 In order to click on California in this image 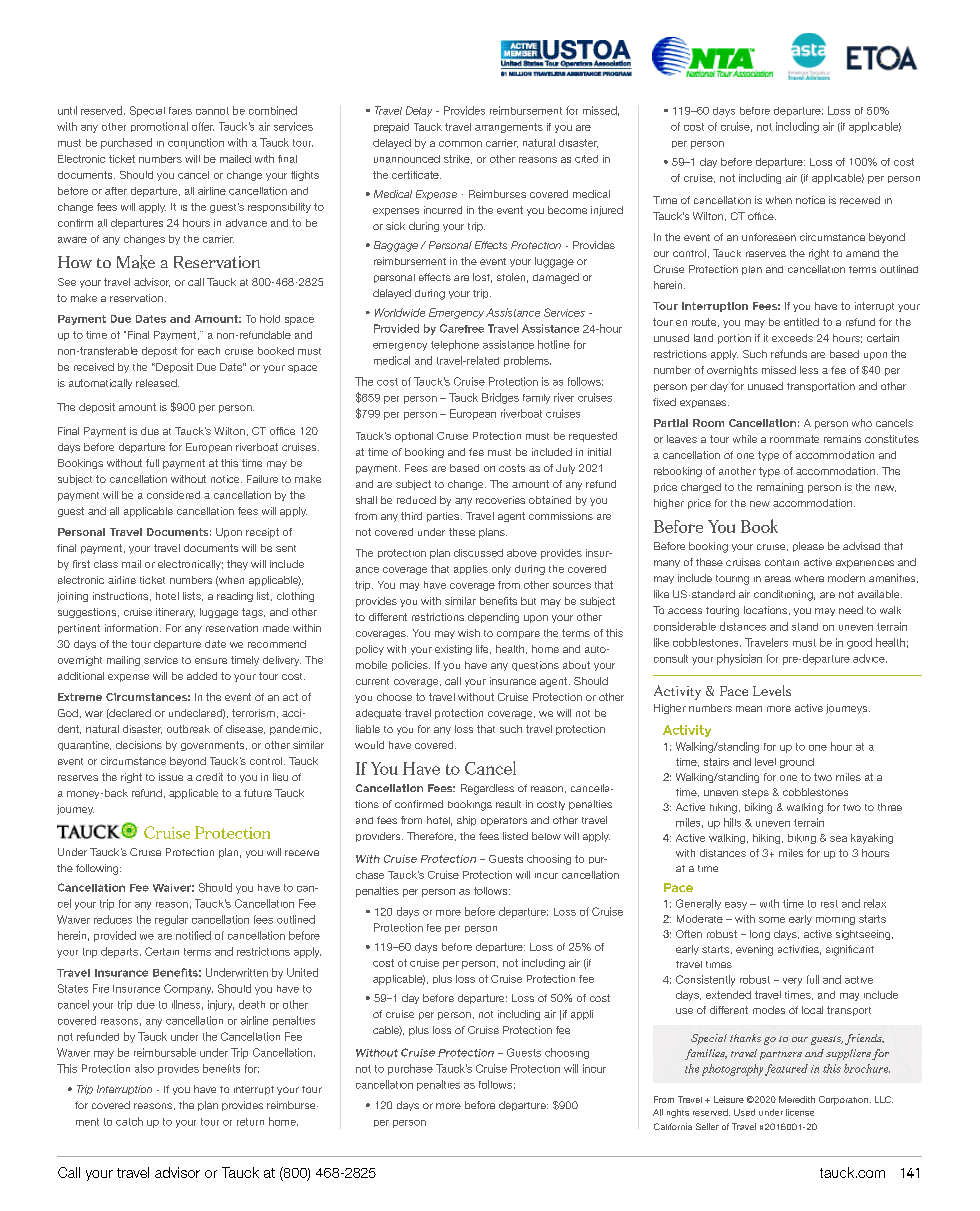, I will do `click(673, 1126)`.
